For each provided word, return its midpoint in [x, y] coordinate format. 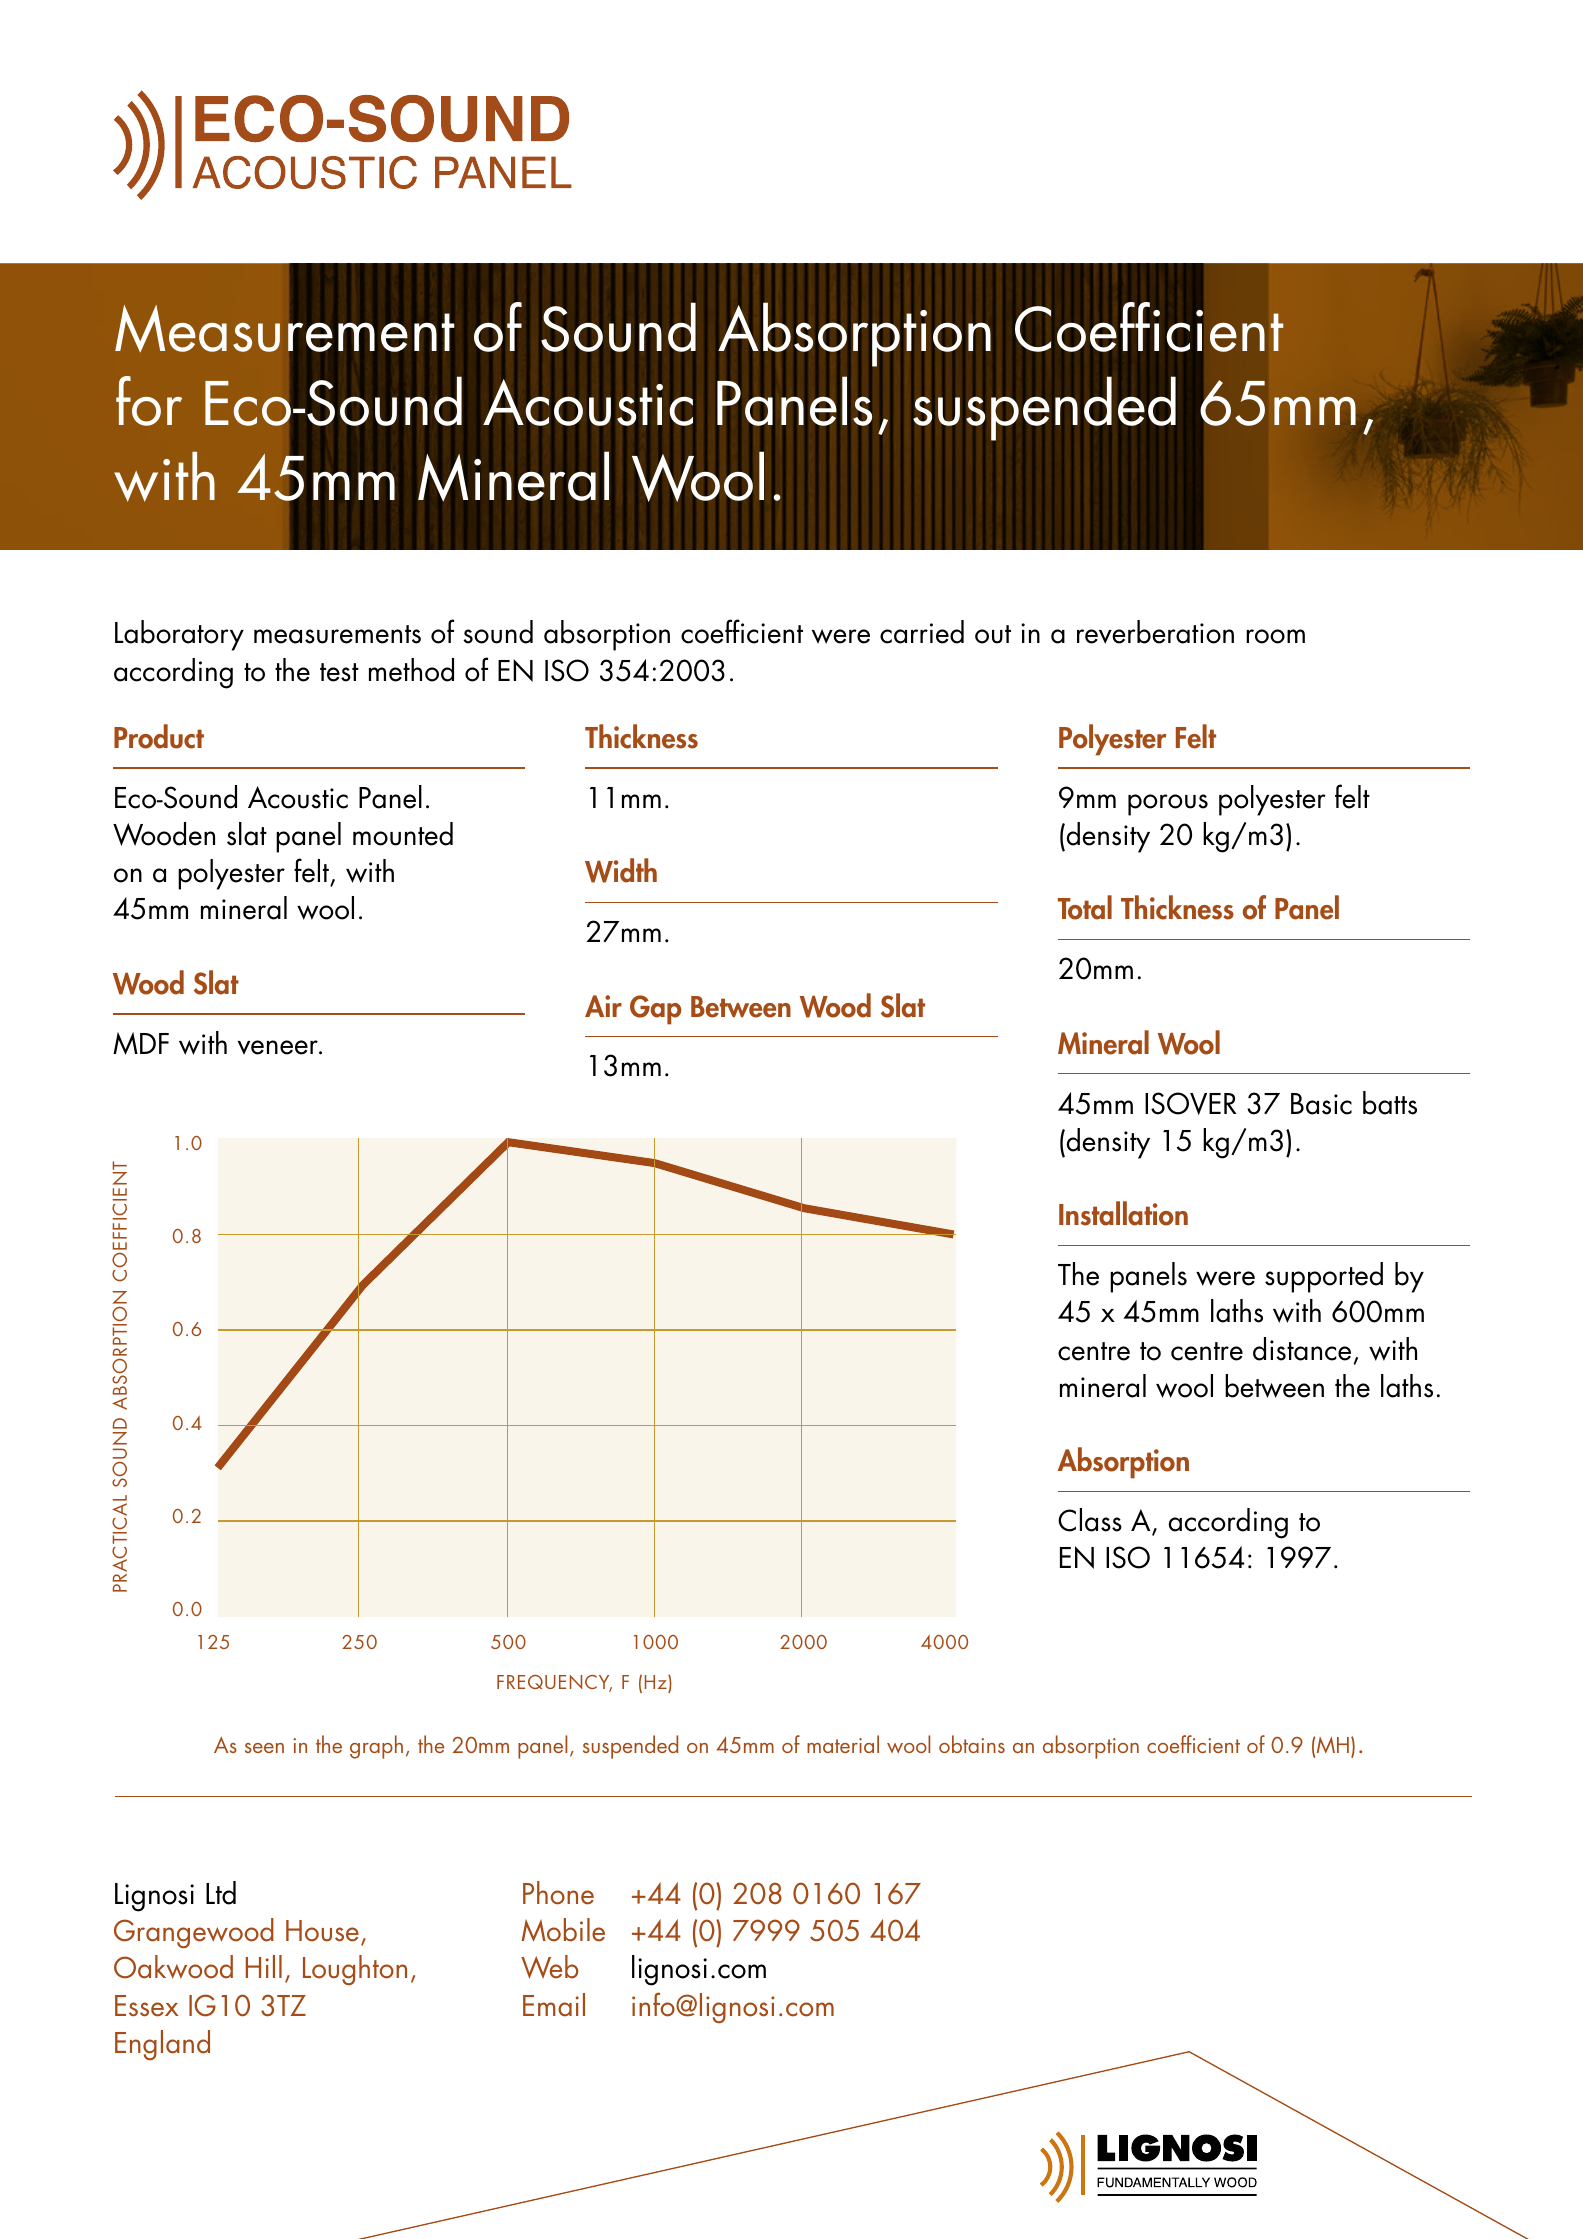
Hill [264, 1966]
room [1275, 636]
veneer [279, 1047]
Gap [656, 1010]
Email [554, 2005]
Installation [1123, 1213]
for [149, 401]
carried [922, 632]
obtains [972, 1744]
